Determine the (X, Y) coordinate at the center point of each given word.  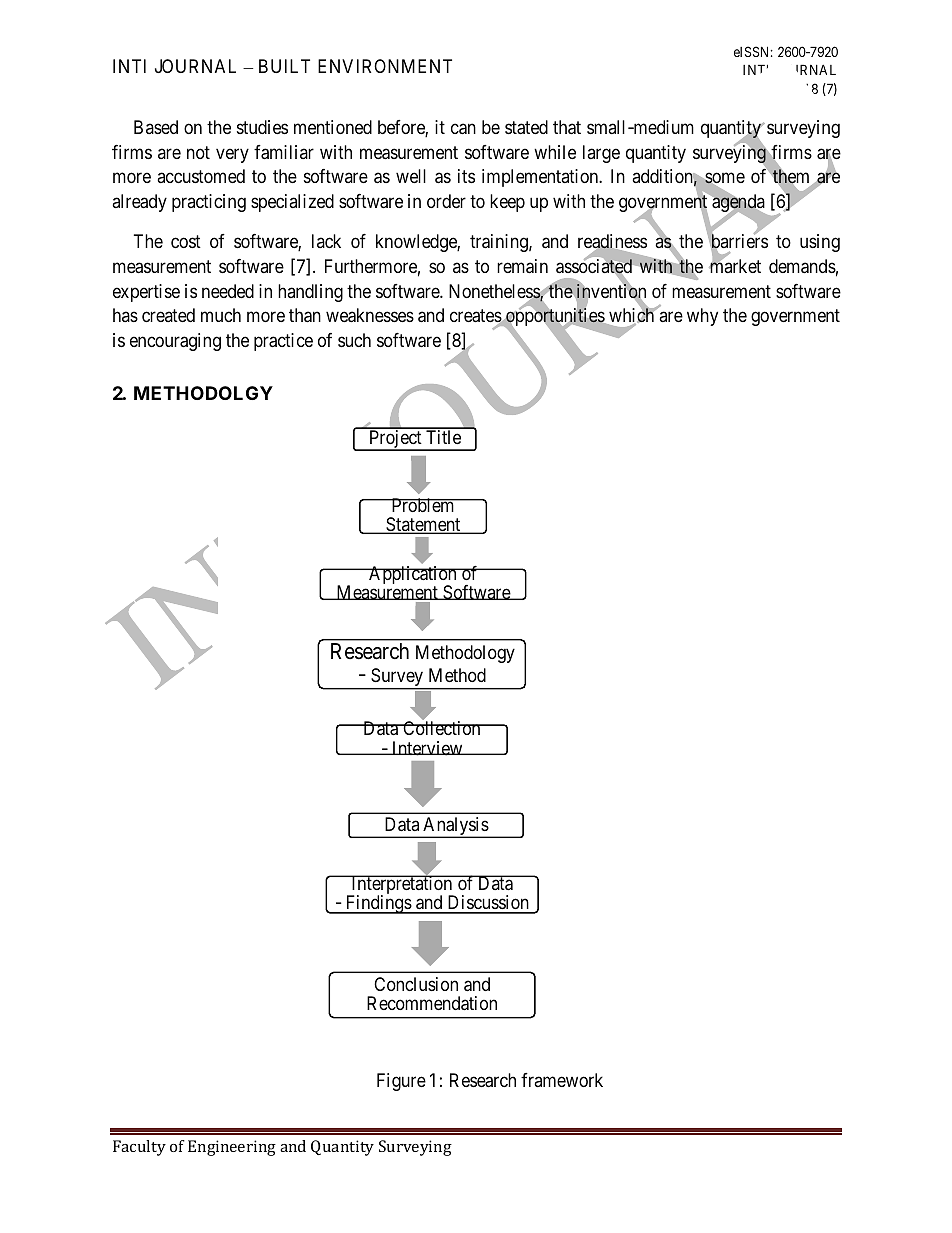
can (463, 129)
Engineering (232, 1148)
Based (156, 127)
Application (413, 576)
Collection (442, 728)
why (702, 317)
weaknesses (370, 315)
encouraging (175, 342)
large (601, 154)
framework (562, 1080)
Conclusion (416, 984)
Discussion (488, 904)
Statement (423, 525)
